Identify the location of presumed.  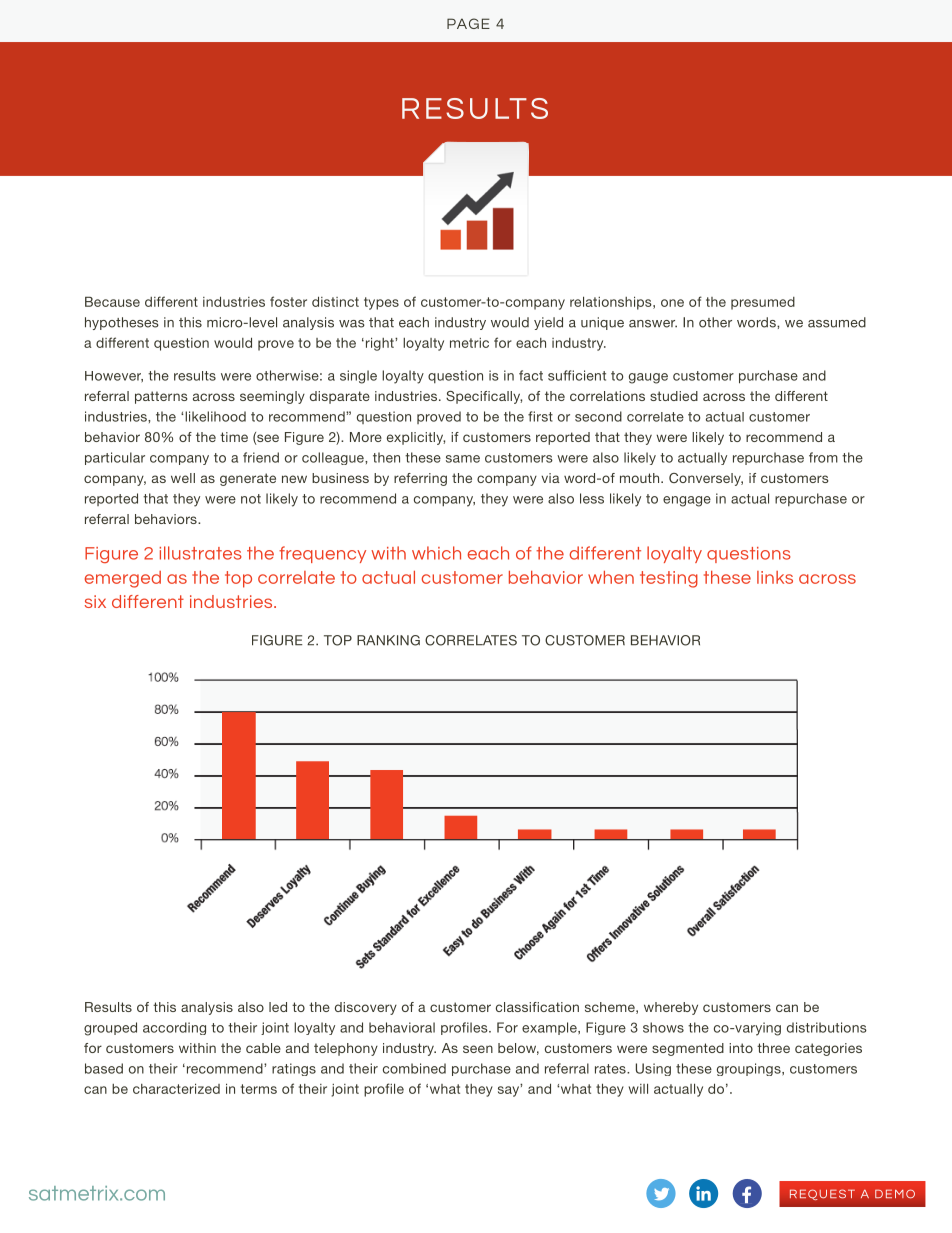
(763, 303).
